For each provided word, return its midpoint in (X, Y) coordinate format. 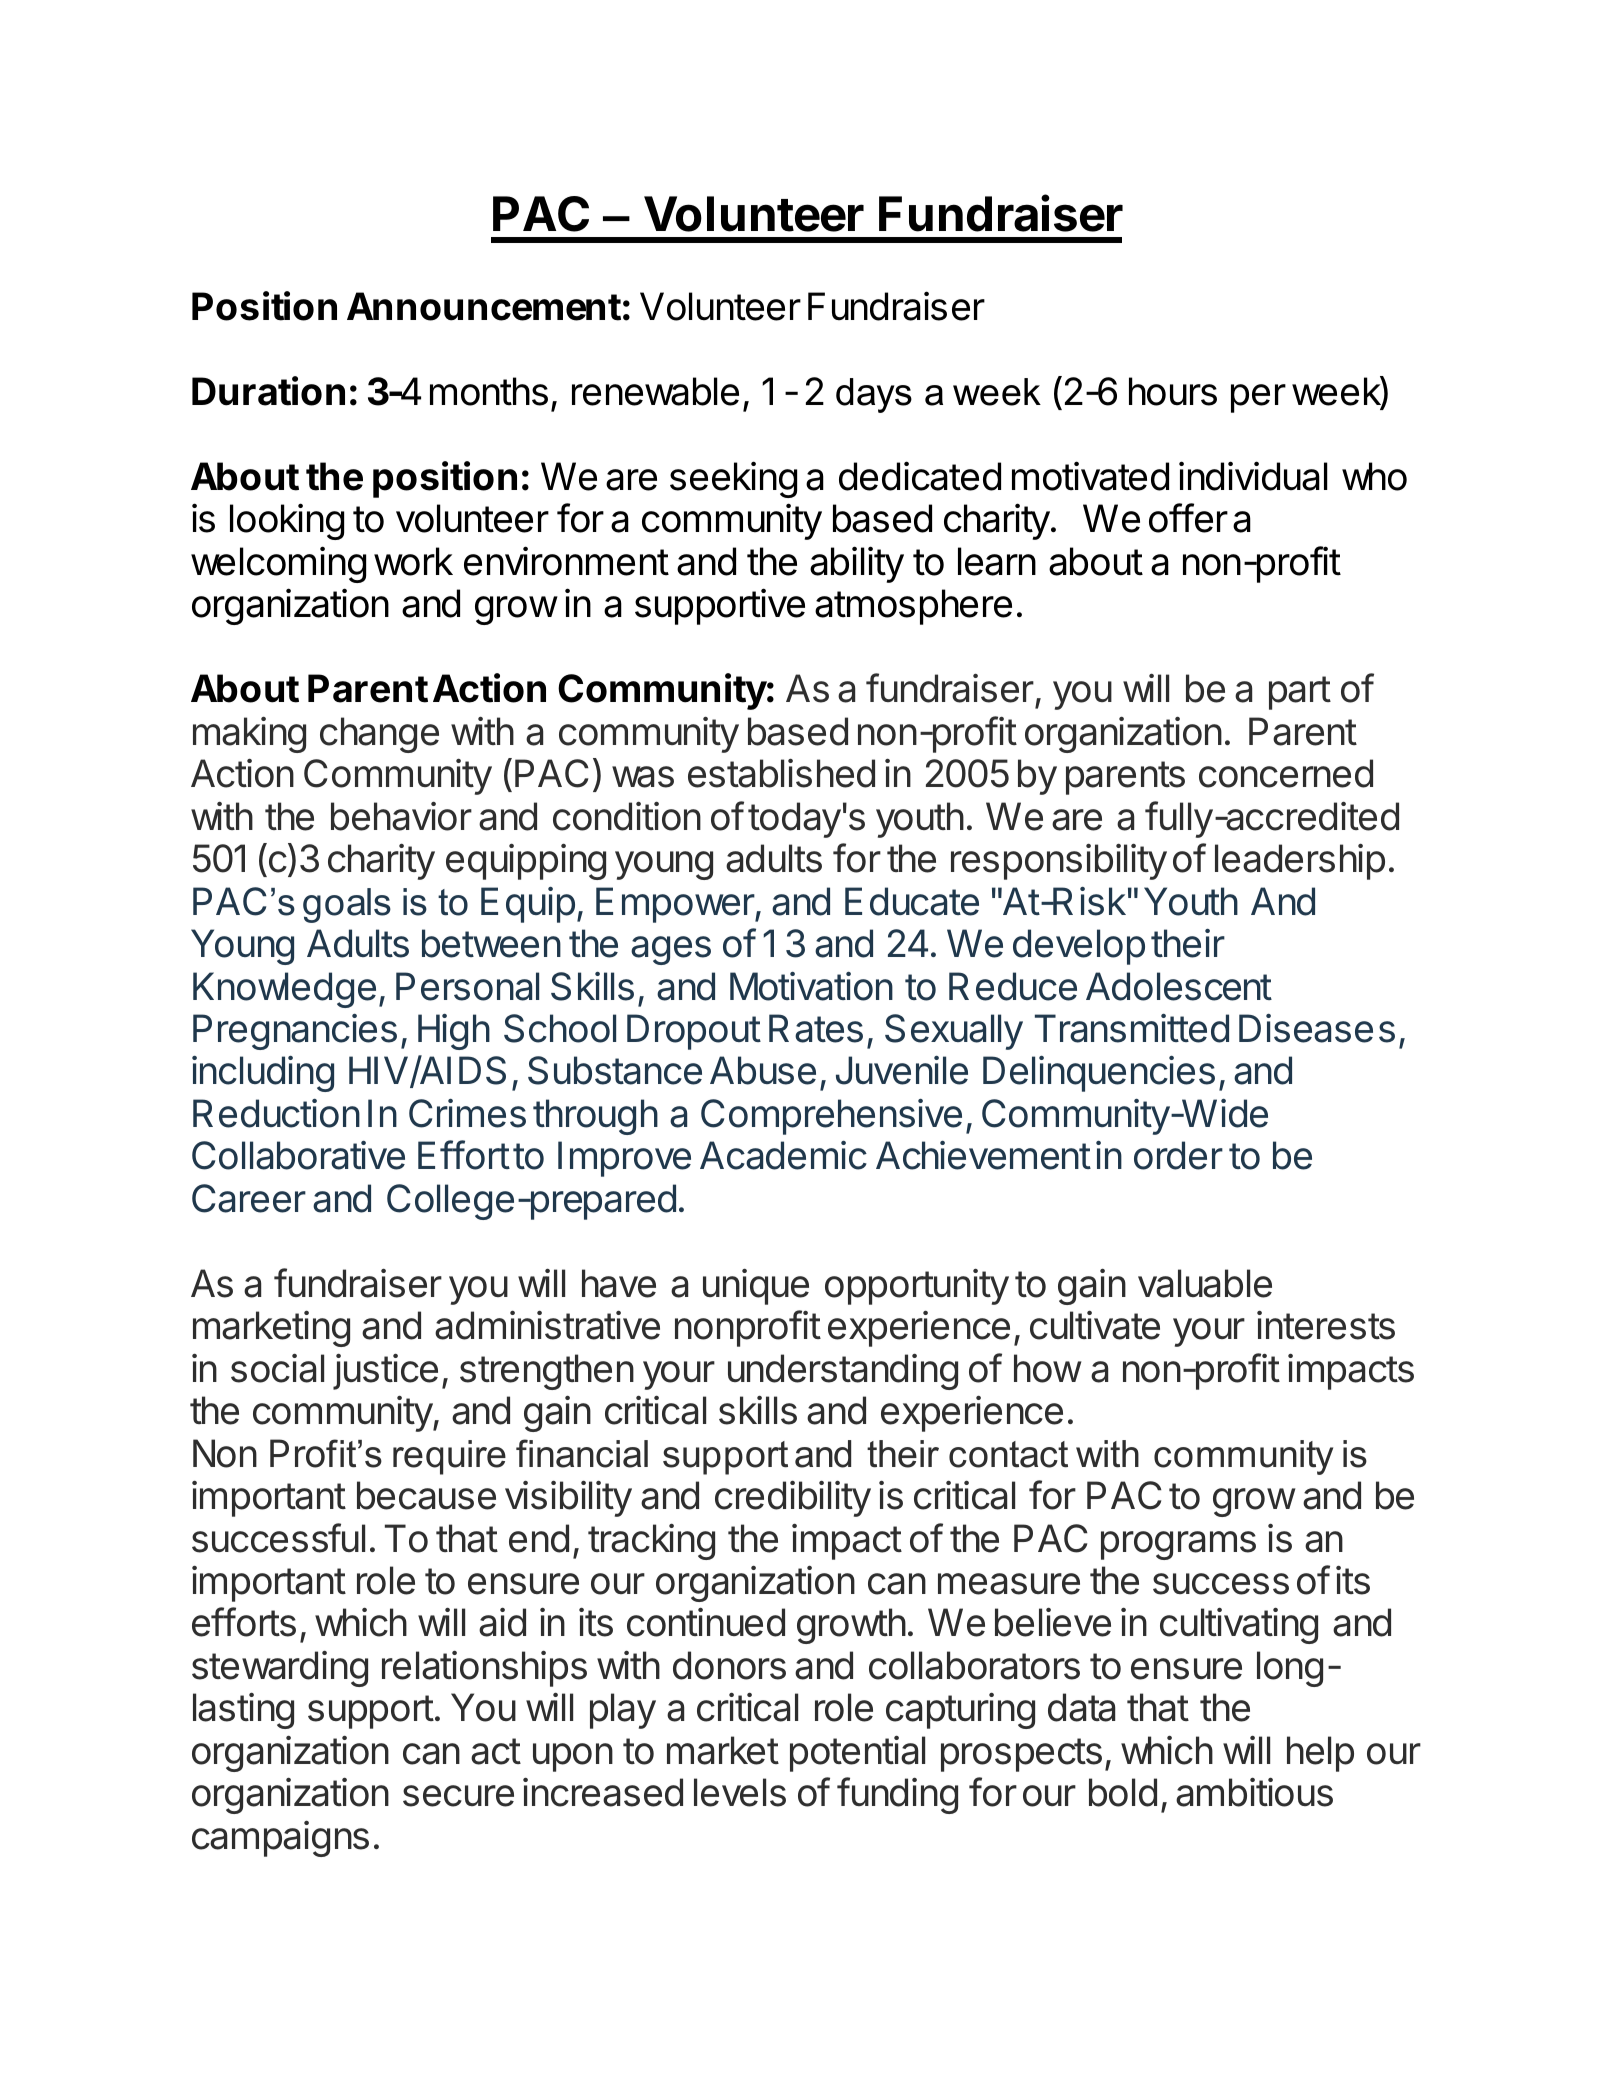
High (454, 1032)
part (1300, 693)
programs (1178, 1545)
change (379, 735)
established (781, 773)
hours (1173, 391)
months (489, 391)
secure (458, 1796)
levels (740, 1792)
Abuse (763, 1070)
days (874, 395)
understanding (843, 1372)
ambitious (1254, 1792)
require (449, 1457)
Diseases (1317, 1028)
